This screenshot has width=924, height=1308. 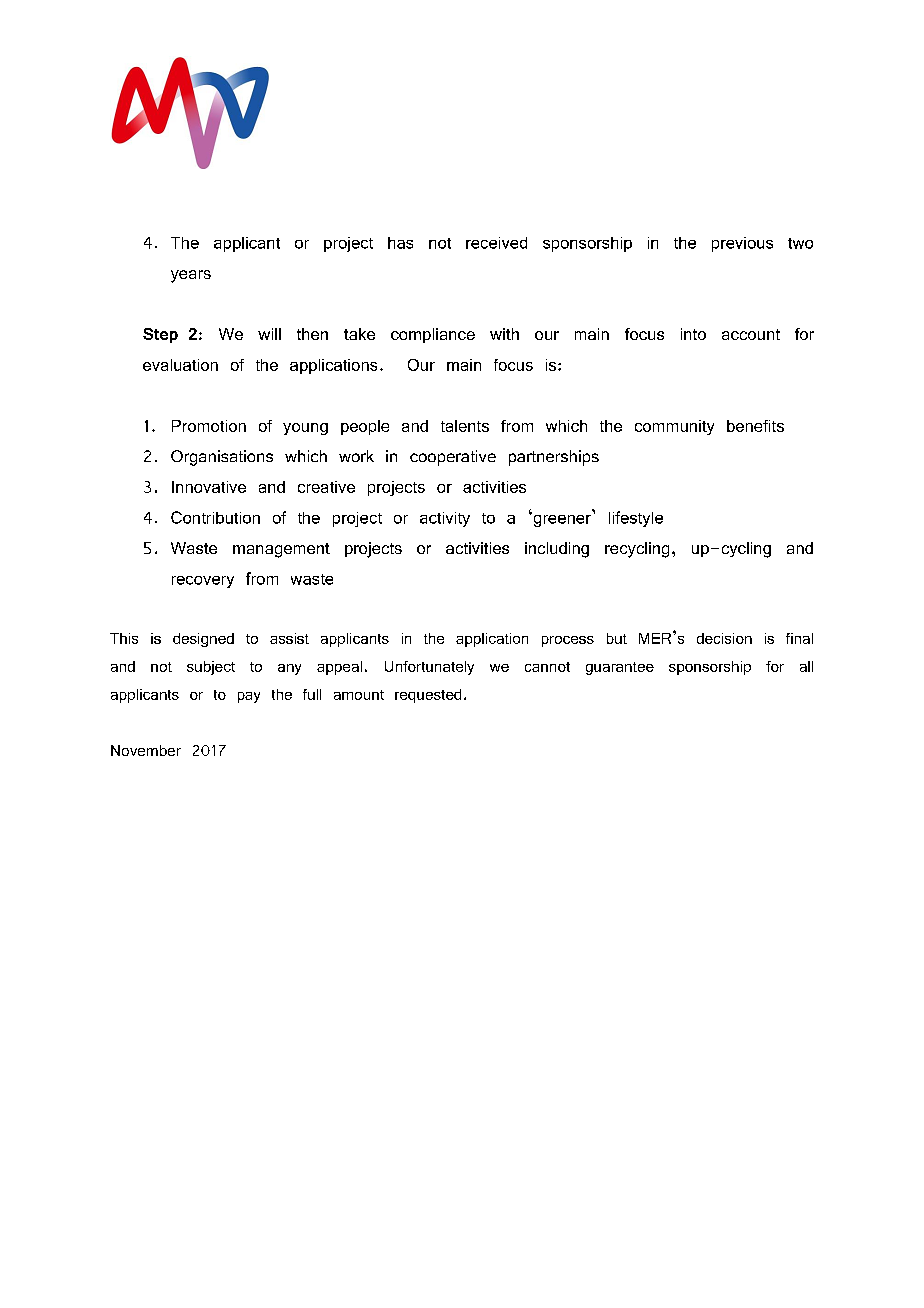 I want to click on November, so click(x=146, y=750).
